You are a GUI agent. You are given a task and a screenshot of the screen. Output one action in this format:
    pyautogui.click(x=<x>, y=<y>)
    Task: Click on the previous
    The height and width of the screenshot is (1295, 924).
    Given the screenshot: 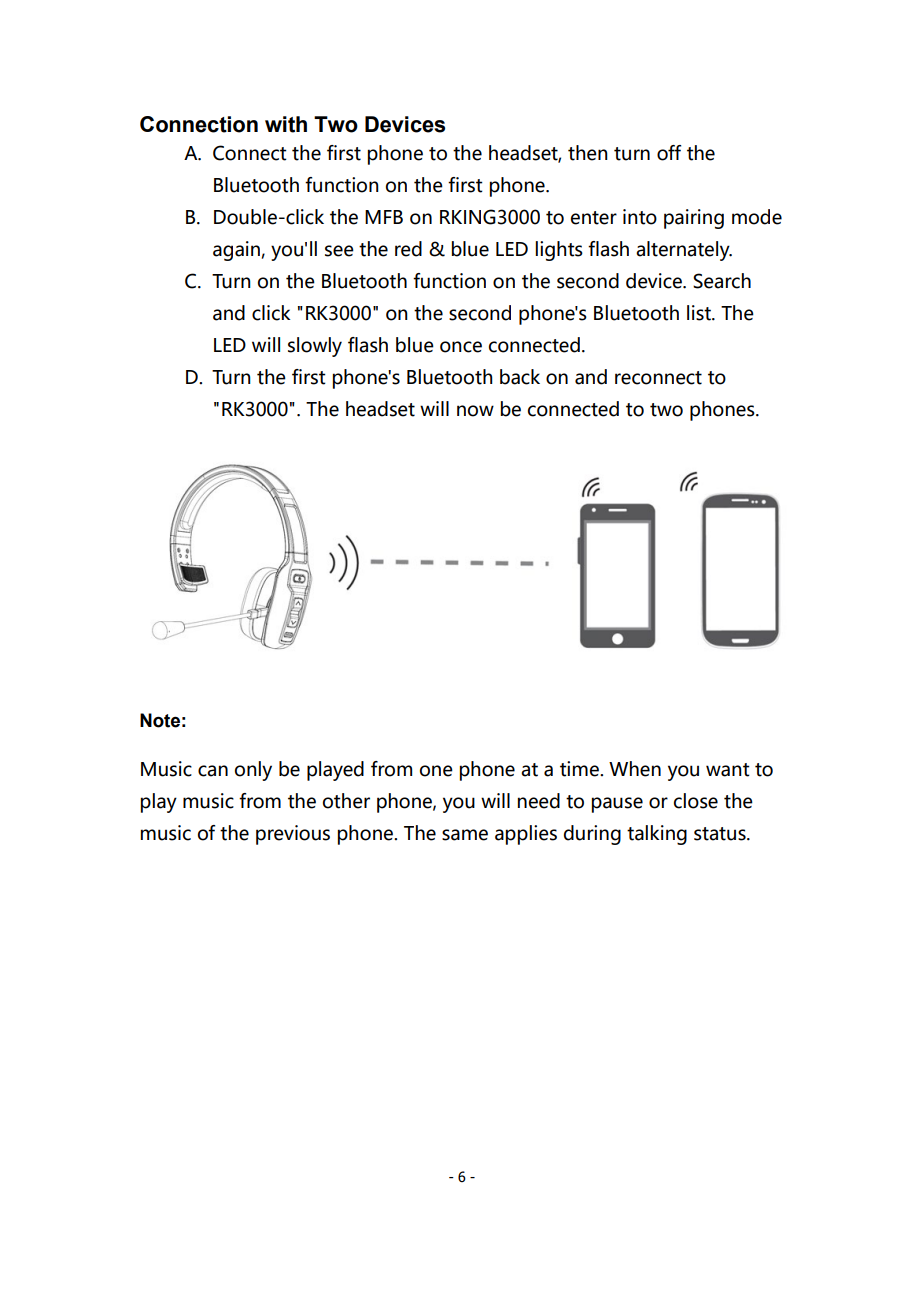 What is the action you would take?
    pyautogui.click(x=293, y=835)
